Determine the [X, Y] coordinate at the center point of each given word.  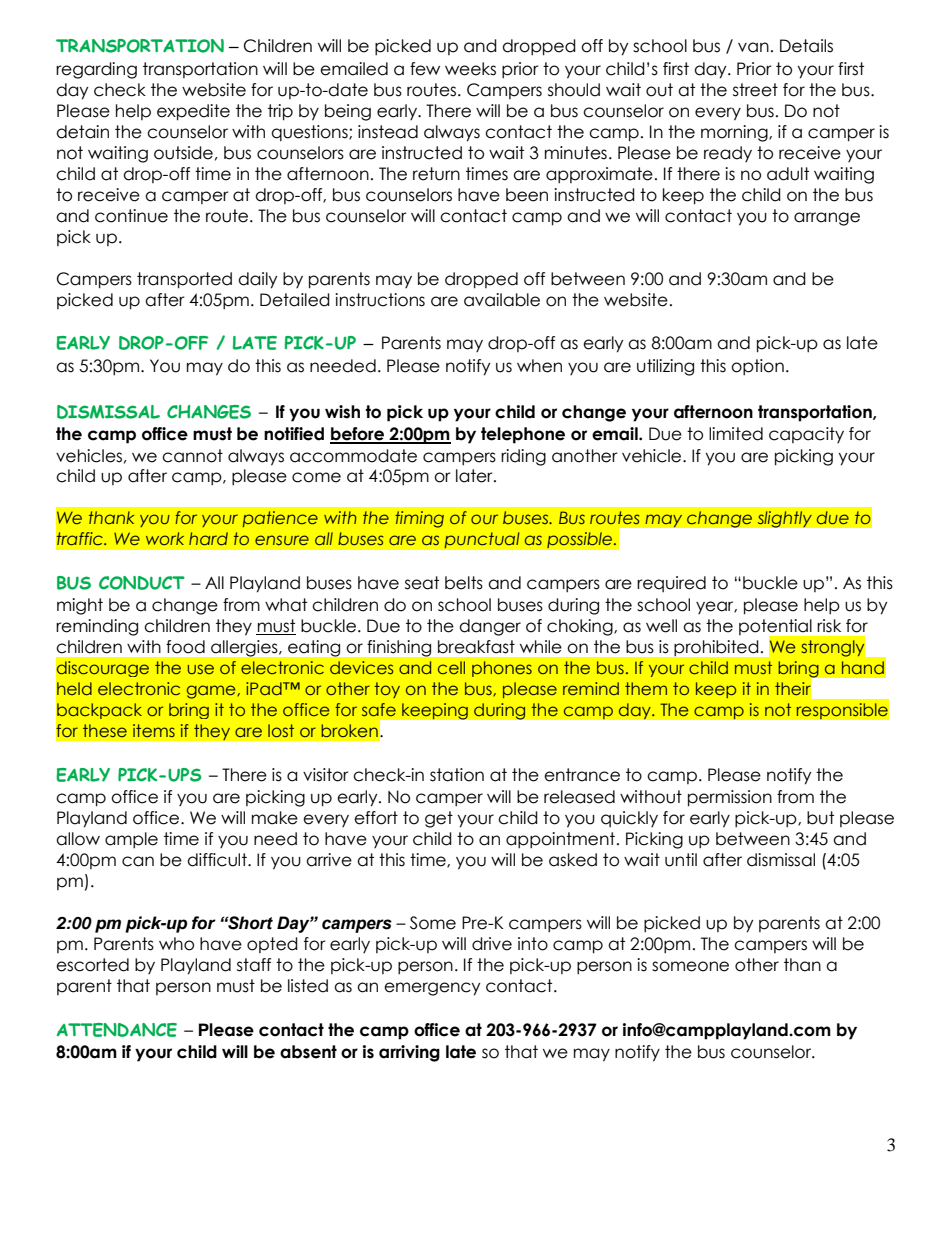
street [755, 90]
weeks [470, 69]
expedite [193, 112]
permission [730, 798]
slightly [784, 519]
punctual [482, 540]
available [502, 300]
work [165, 538]
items [154, 730]
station [457, 775]
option [757, 367]
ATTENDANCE [117, 1030]
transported [184, 280]
